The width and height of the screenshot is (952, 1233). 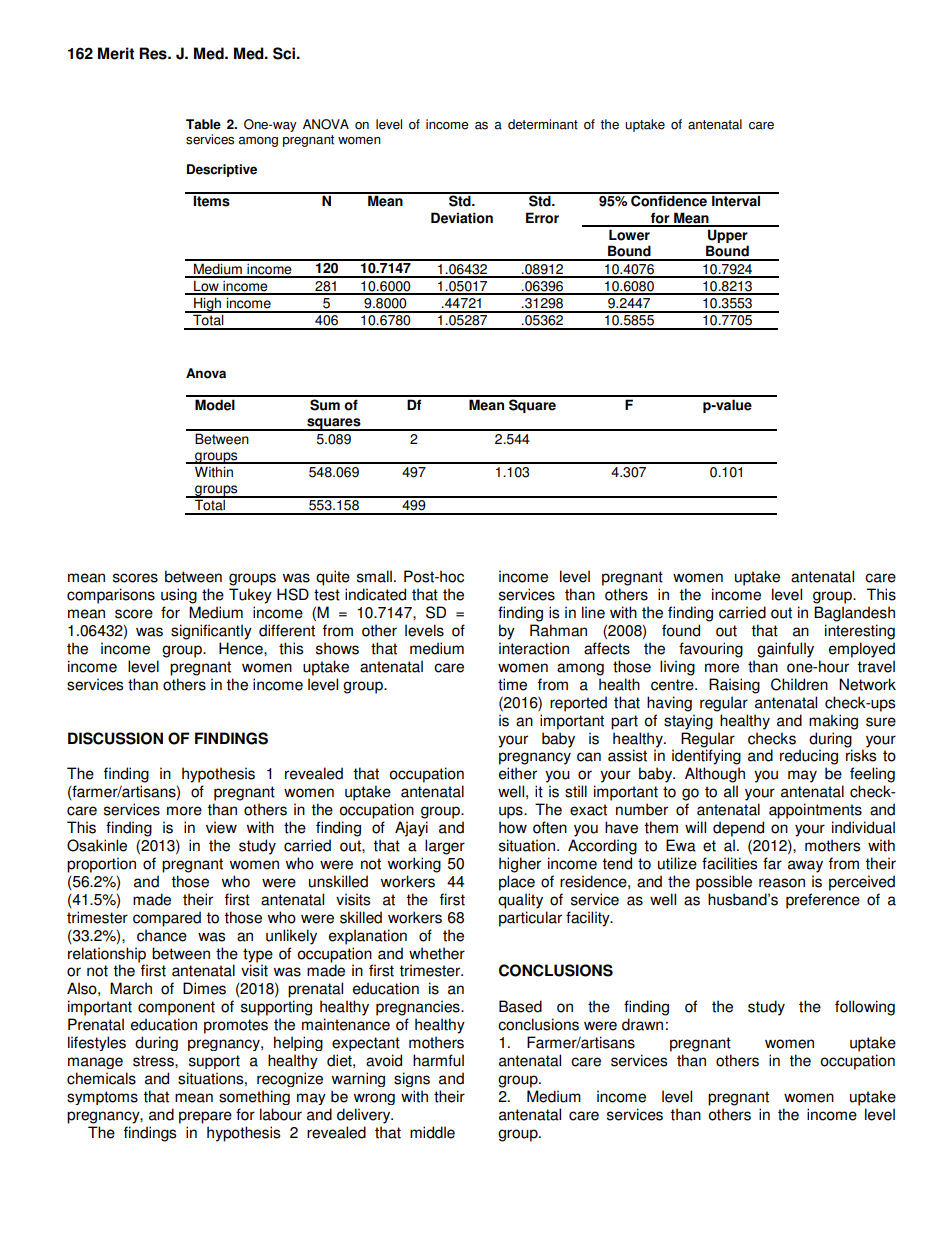 What do you see at coordinates (115, 738) in the screenshot?
I see `DISCUSSION` at bounding box center [115, 738].
